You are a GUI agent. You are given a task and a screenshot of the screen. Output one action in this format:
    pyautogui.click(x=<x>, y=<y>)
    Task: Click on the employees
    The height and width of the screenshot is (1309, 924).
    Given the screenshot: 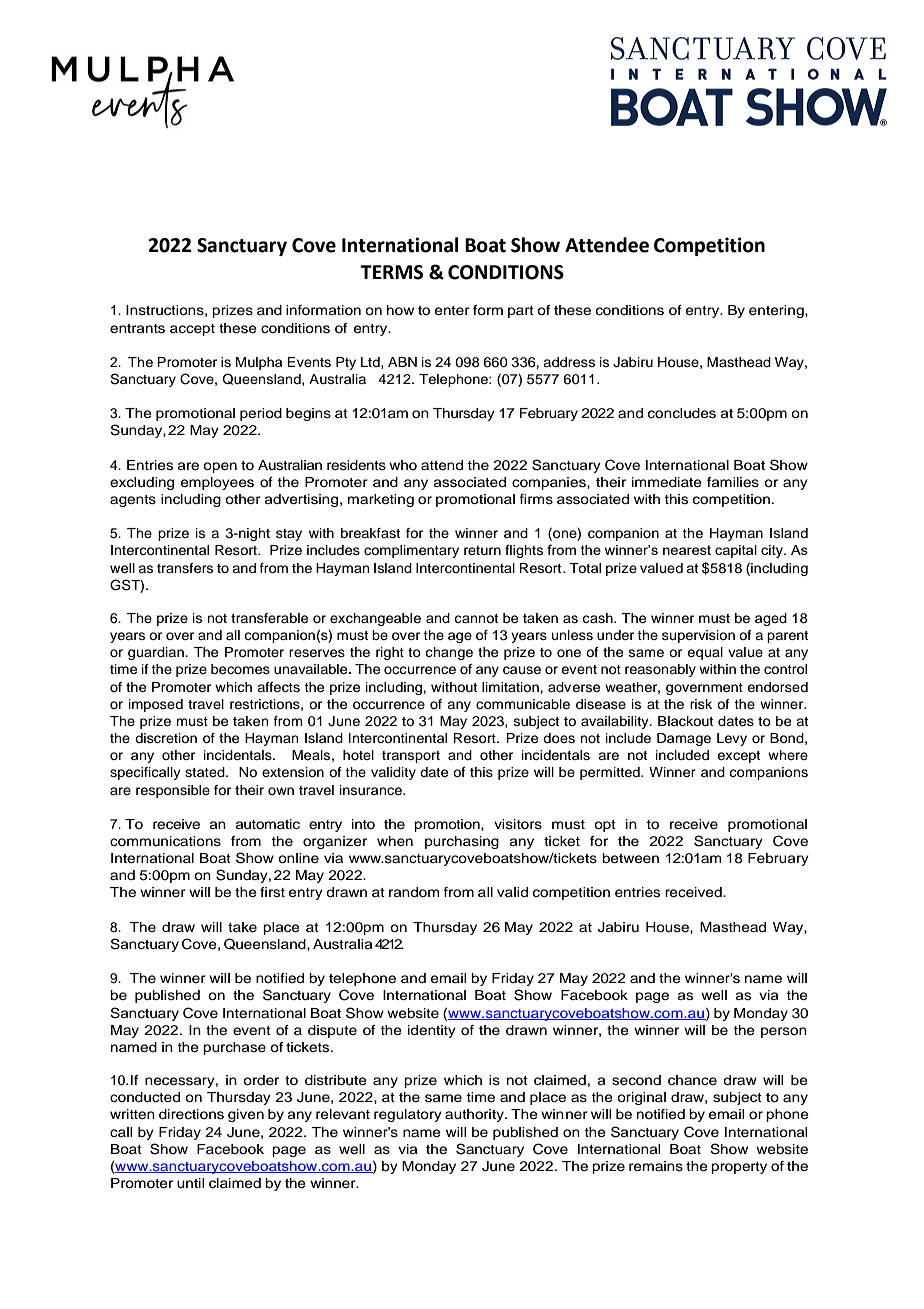 What is the action you would take?
    pyautogui.click(x=217, y=483)
